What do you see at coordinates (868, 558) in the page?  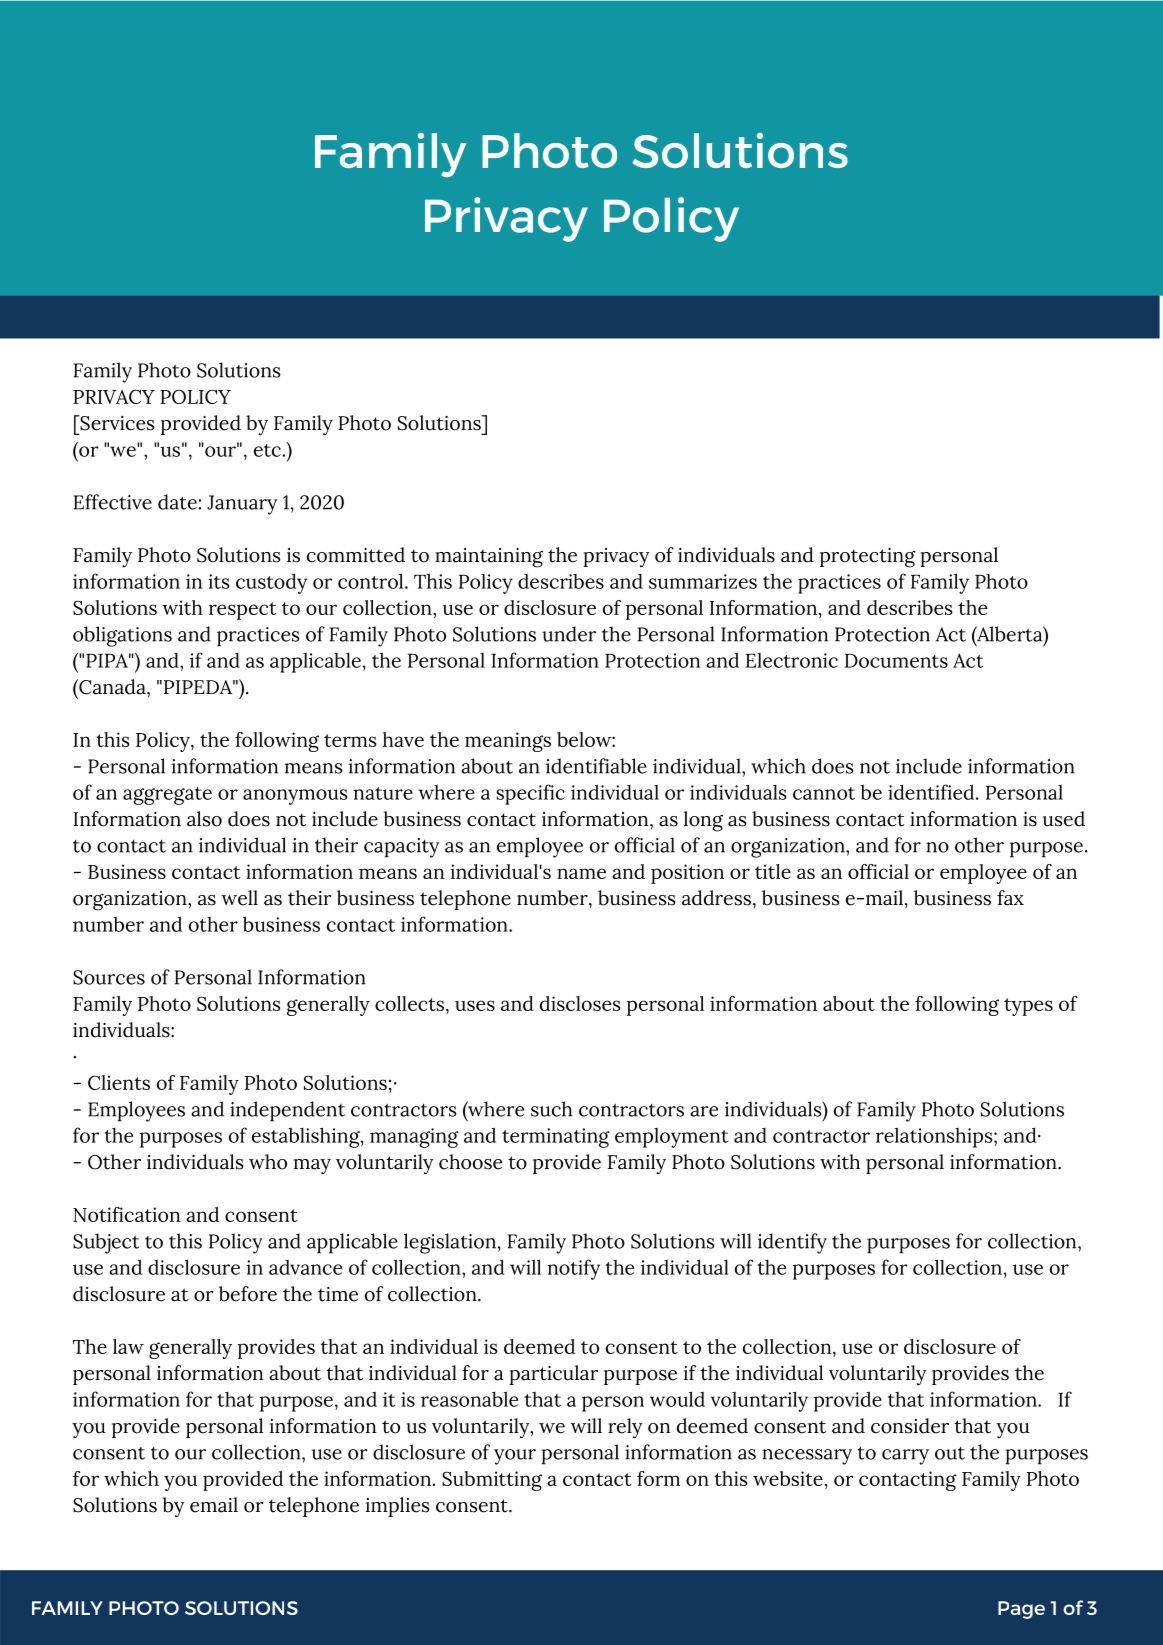 I see `protecting` at bounding box center [868, 558].
